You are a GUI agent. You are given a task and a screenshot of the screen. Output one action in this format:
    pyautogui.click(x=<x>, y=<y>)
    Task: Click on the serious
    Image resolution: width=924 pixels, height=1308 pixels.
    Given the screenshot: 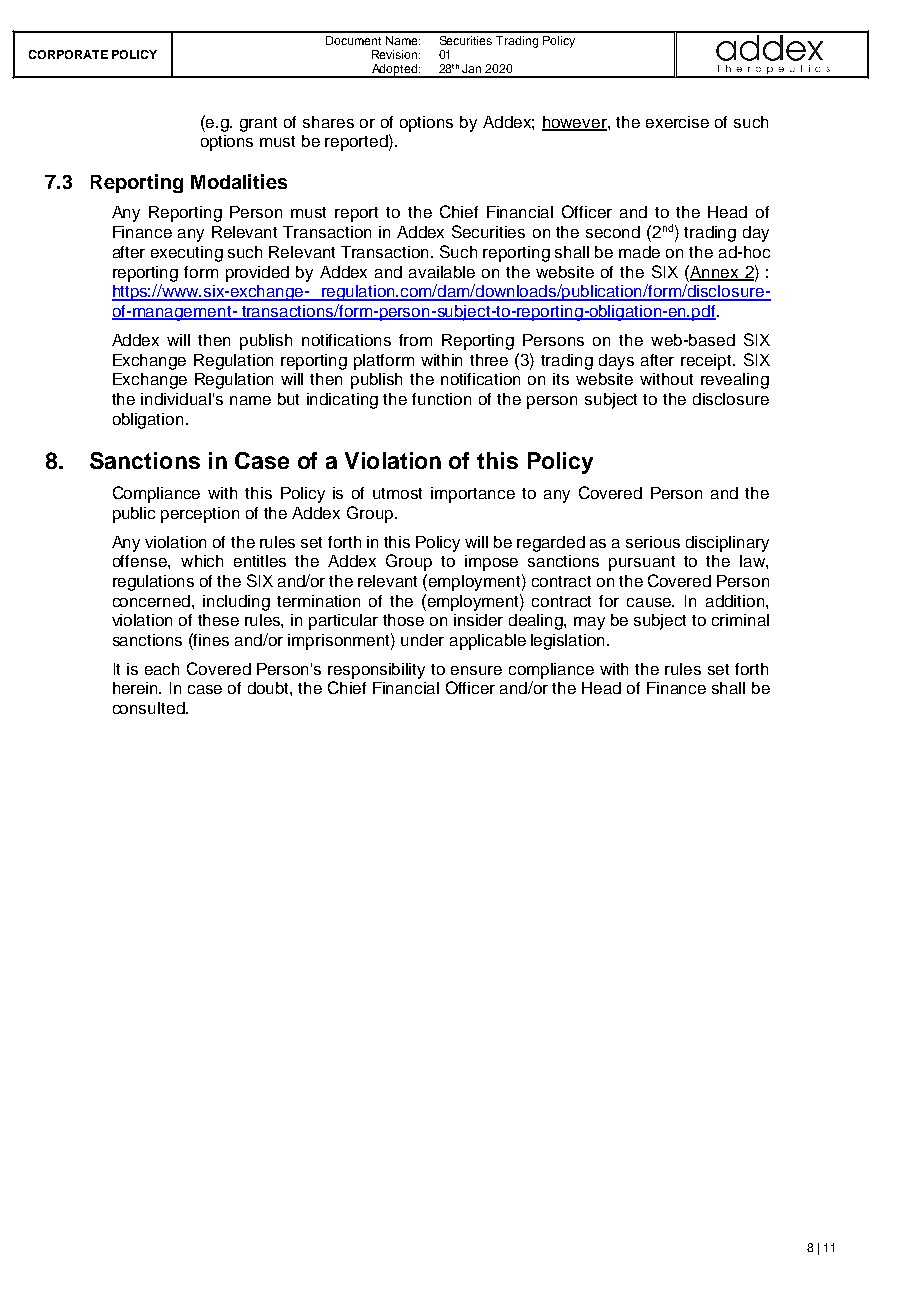 What is the action you would take?
    pyautogui.click(x=653, y=542)
